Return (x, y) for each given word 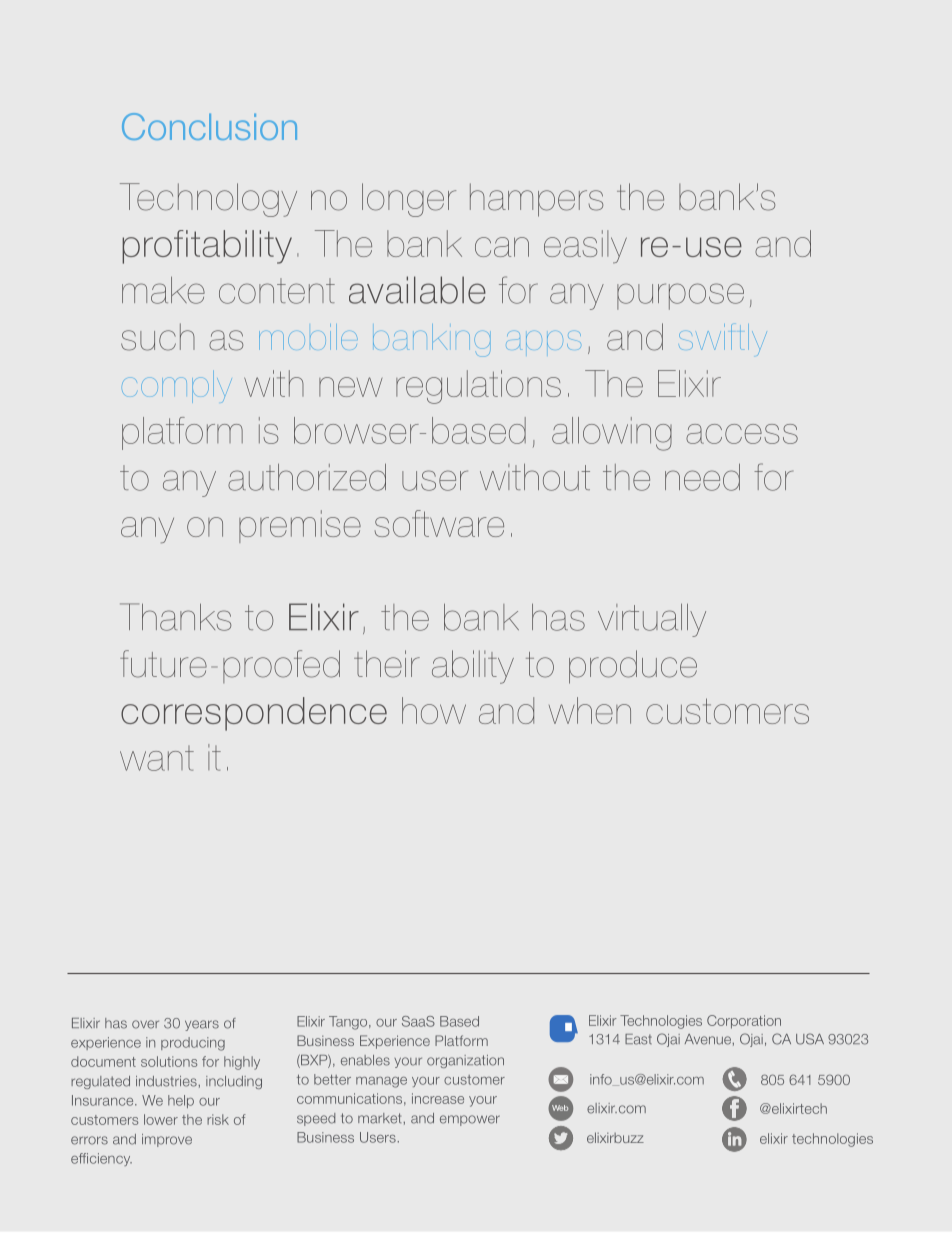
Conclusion (209, 126)
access (742, 434)
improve (167, 1140)
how (434, 710)
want (157, 758)
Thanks (175, 617)
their (387, 664)
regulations (478, 387)
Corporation (744, 1022)
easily (585, 247)
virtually (652, 620)
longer (409, 200)
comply (177, 387)
